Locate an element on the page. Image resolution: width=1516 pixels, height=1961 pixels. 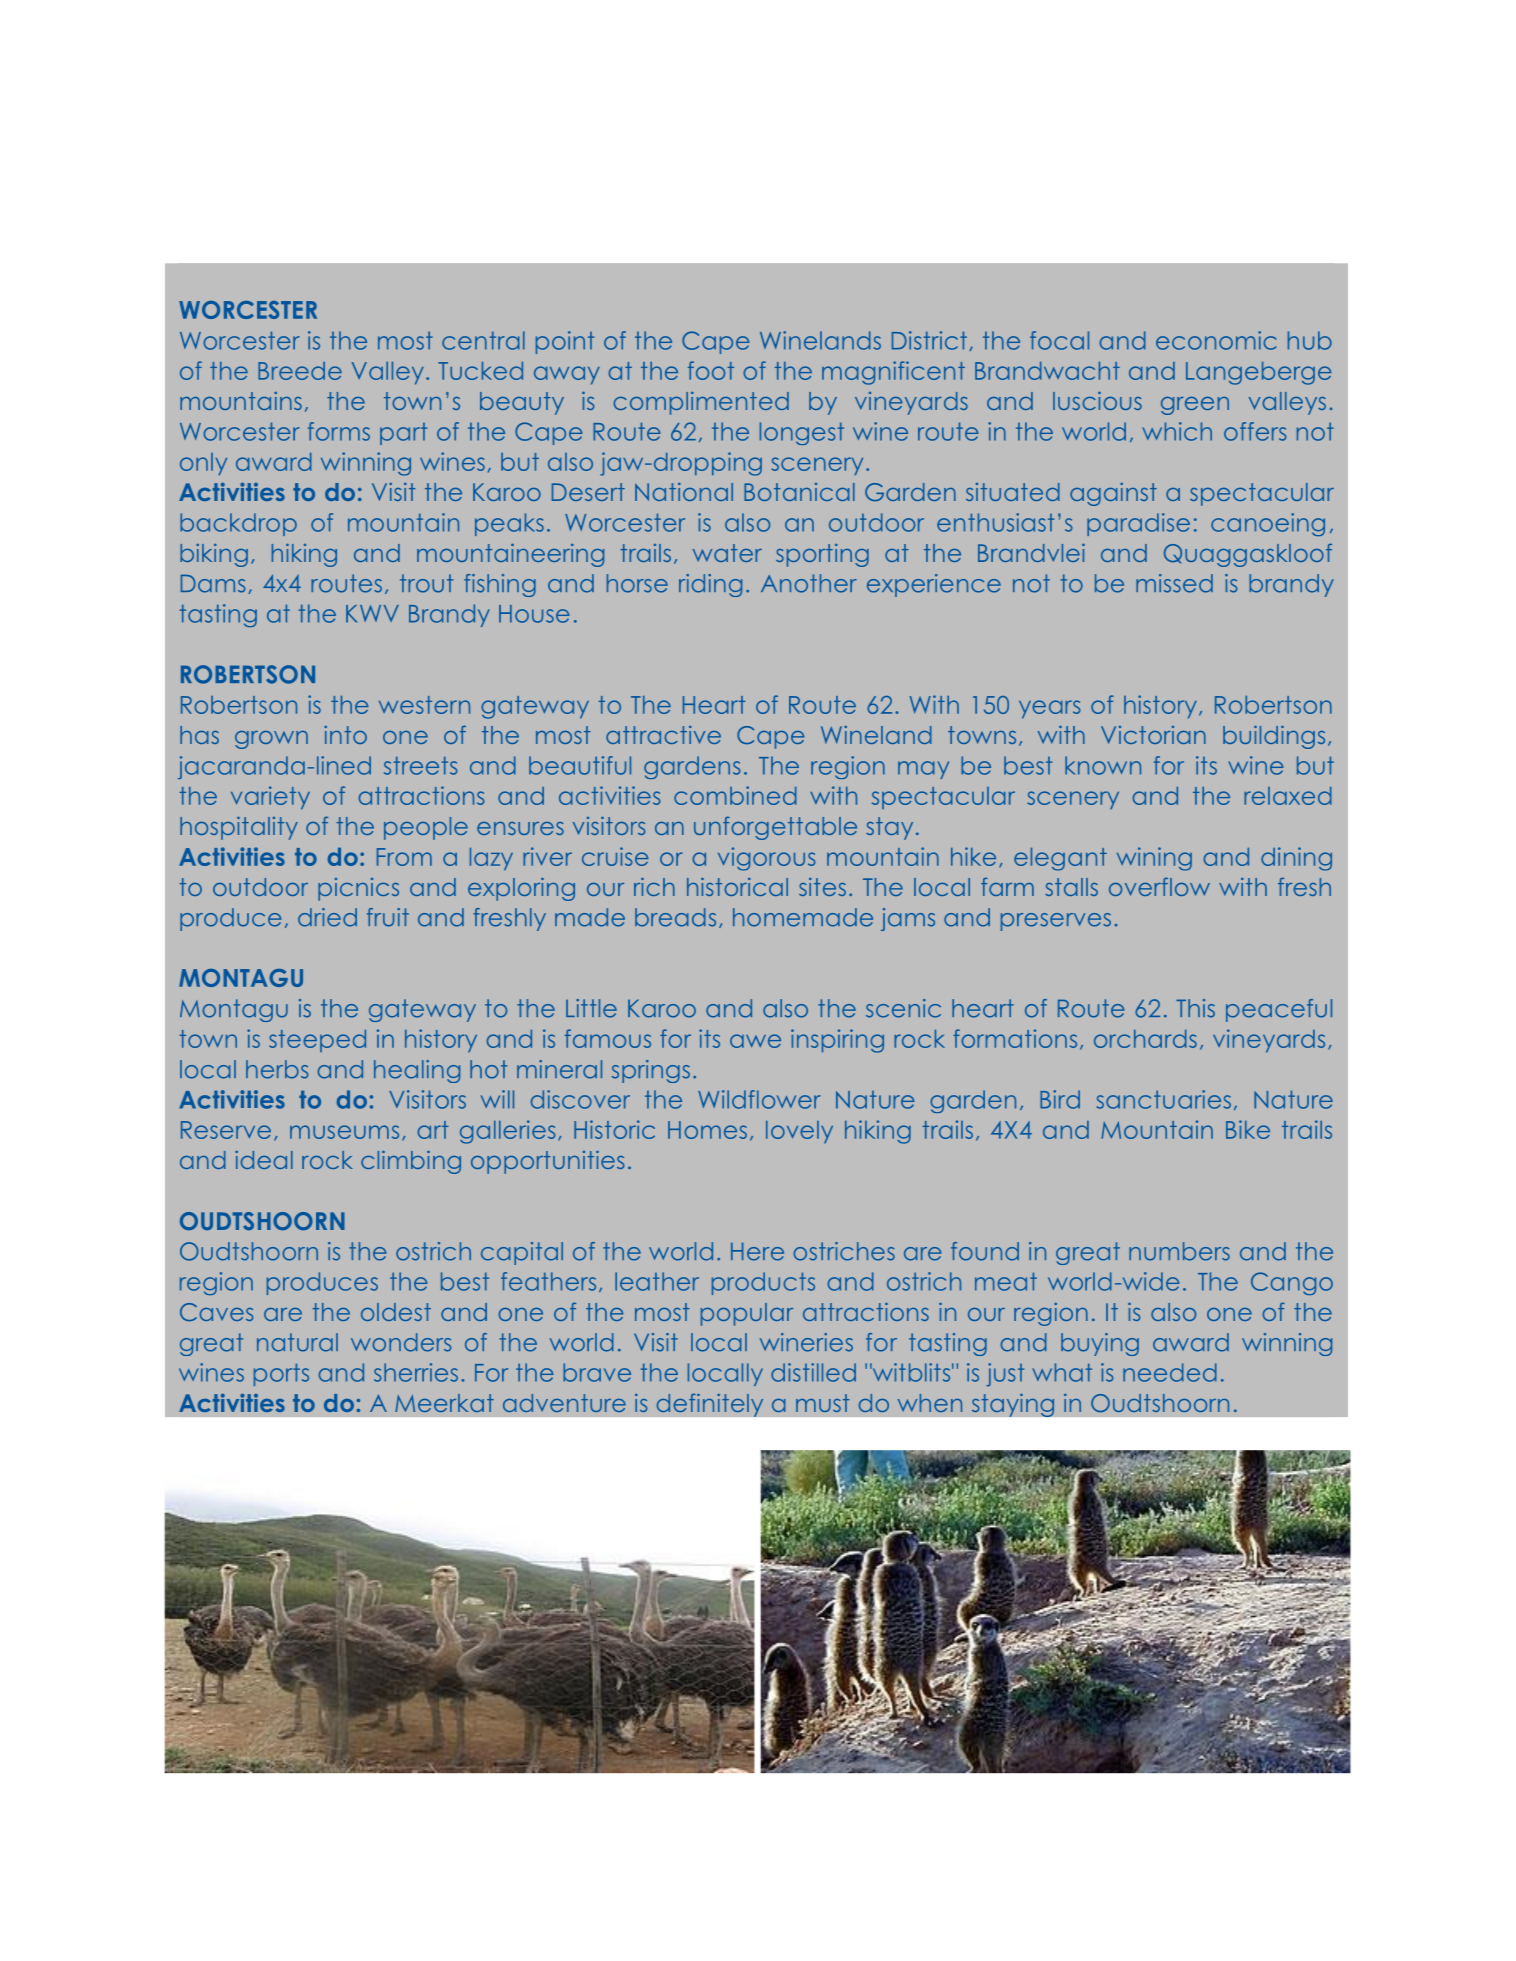
green is located at coordinates (1195, 406).
